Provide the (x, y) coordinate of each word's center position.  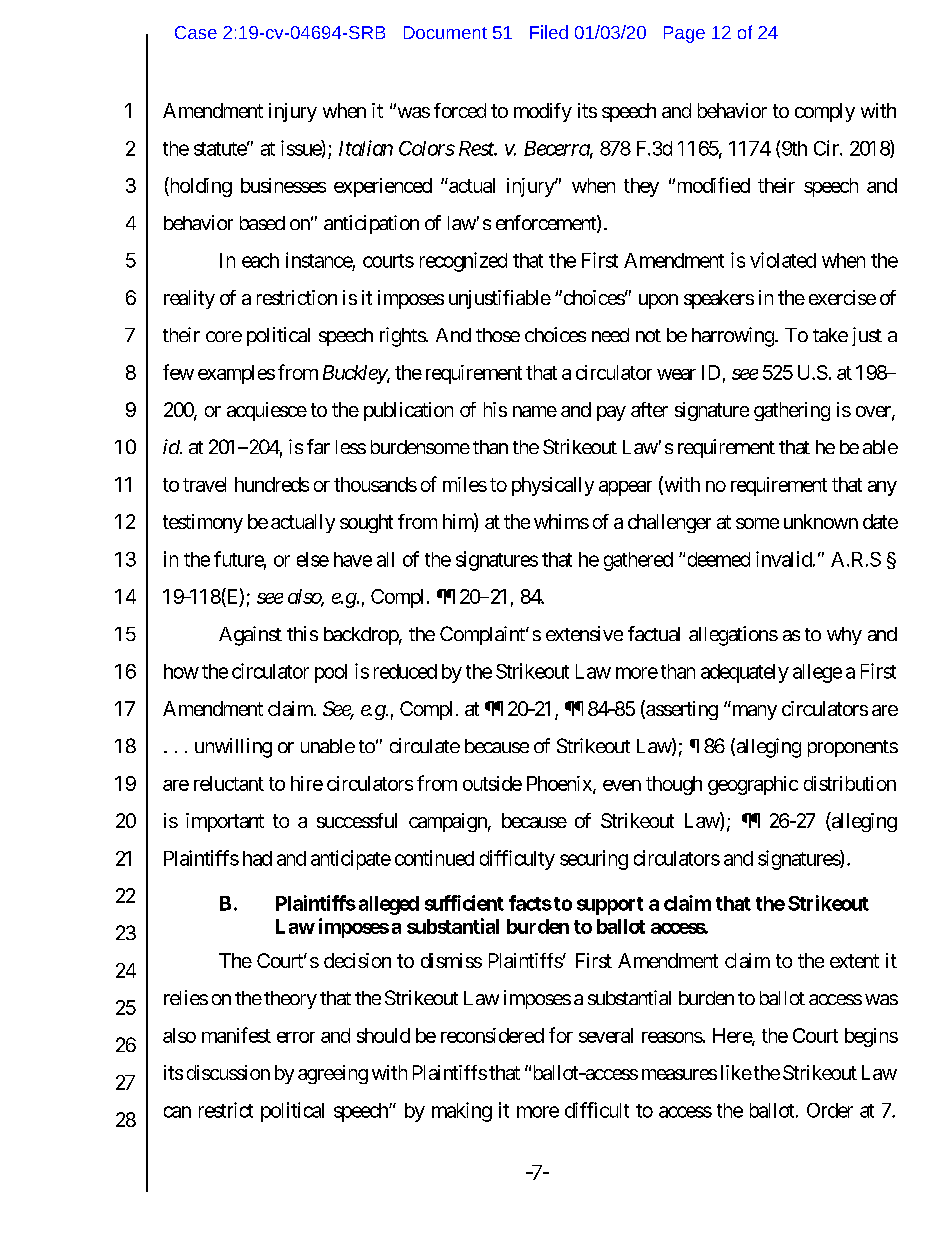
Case (196, 32)
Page (684, 34)
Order (830, 1110)
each (260, 260)
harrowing (734, 337)
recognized (463, 262)
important (225, 822)
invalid (784, 559)
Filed (549, 32)
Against (250, 636)
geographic (753, 785)
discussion (228, 1072)
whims (561, 521)
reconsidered (492, 1035)
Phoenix (560, 784)
